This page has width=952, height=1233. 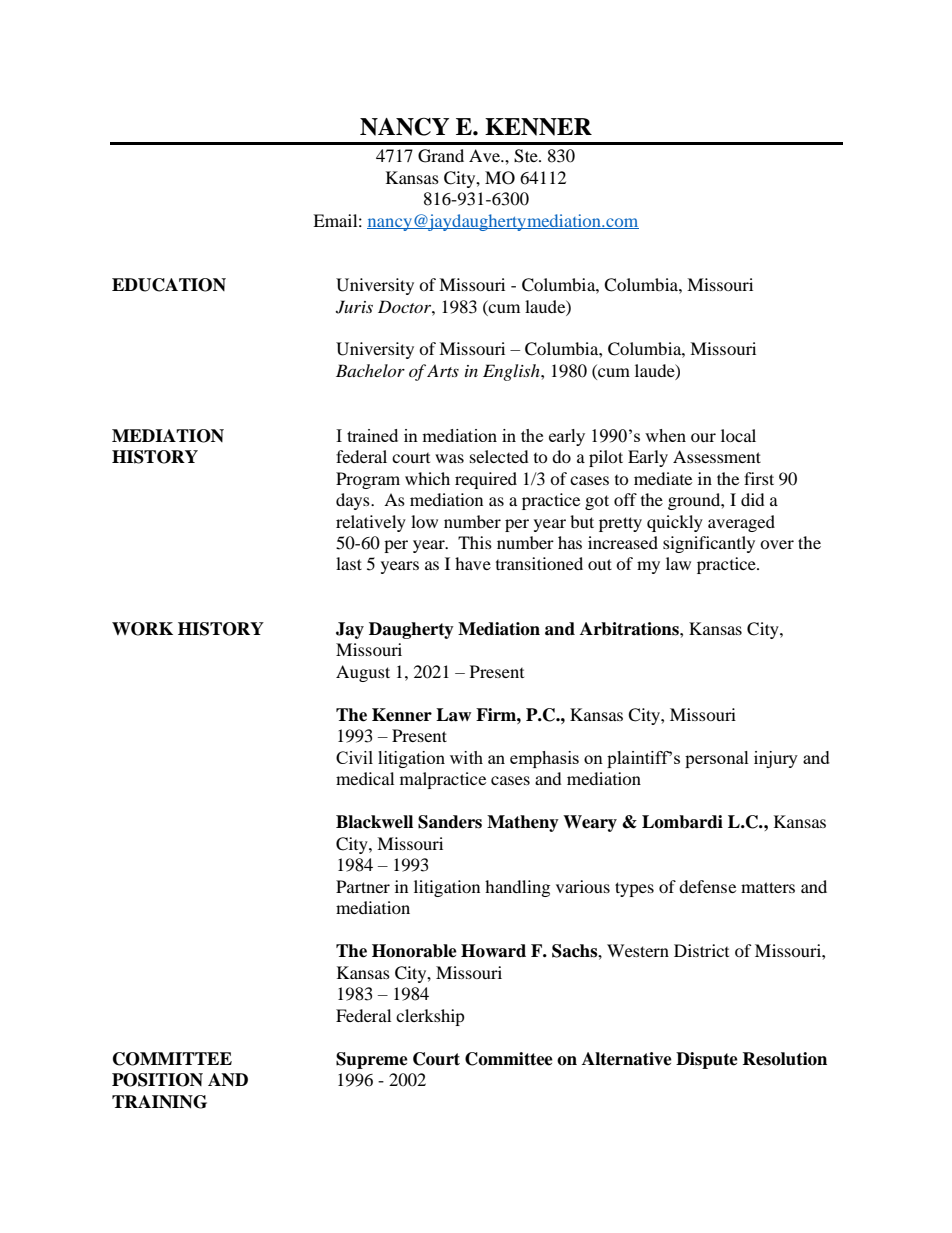 I want to click on English, so click(x=512, y=372).
